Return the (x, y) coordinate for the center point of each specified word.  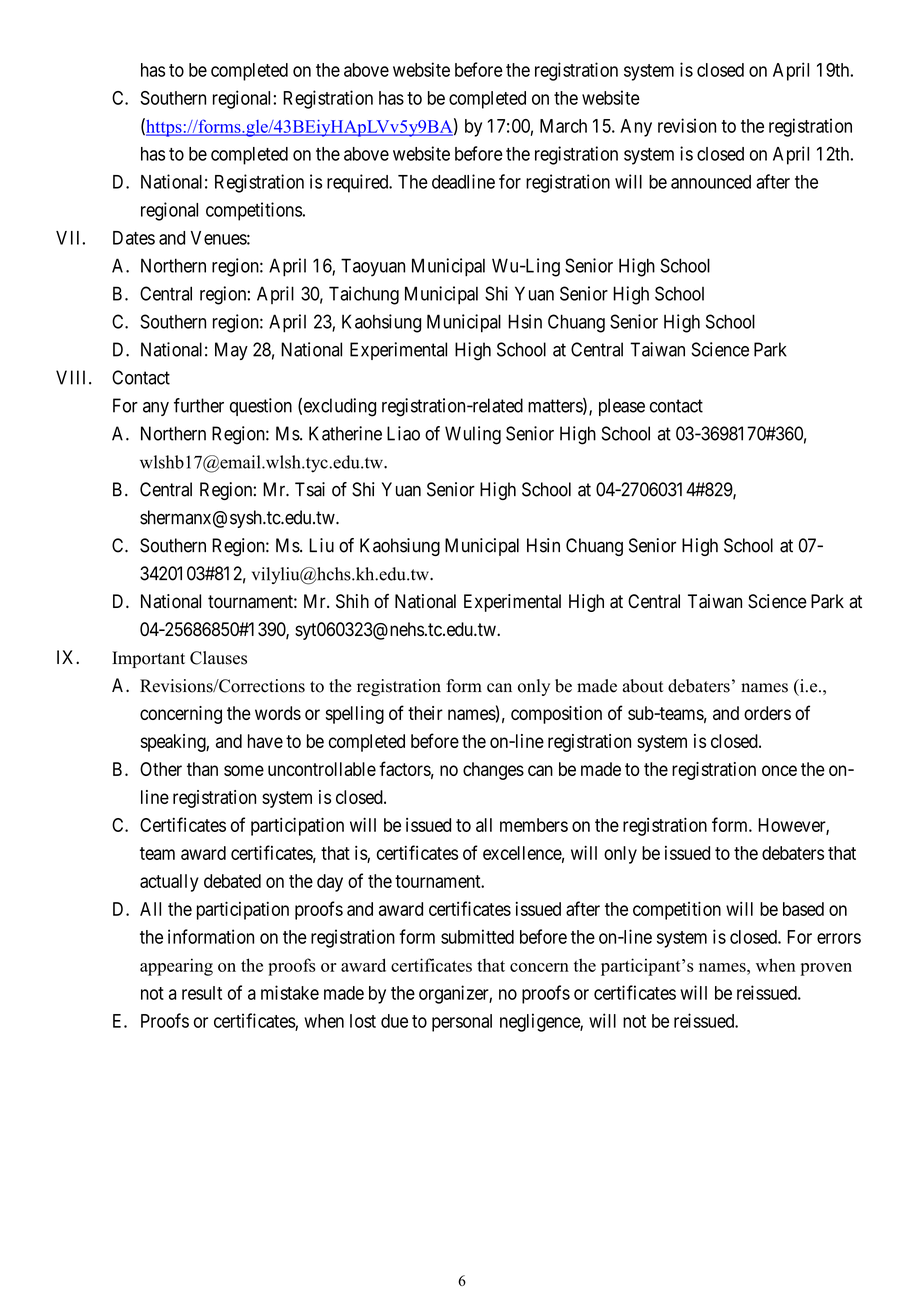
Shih (352, 601)
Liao (403, 433)
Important (148, 659)
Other (161, 769)
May (231, 351)
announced (711, 182)
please (622, 407)
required (359, 183)
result (202, 993)
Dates (134, 238)
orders (767, 713)
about (643, 686)
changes (493, 771)
